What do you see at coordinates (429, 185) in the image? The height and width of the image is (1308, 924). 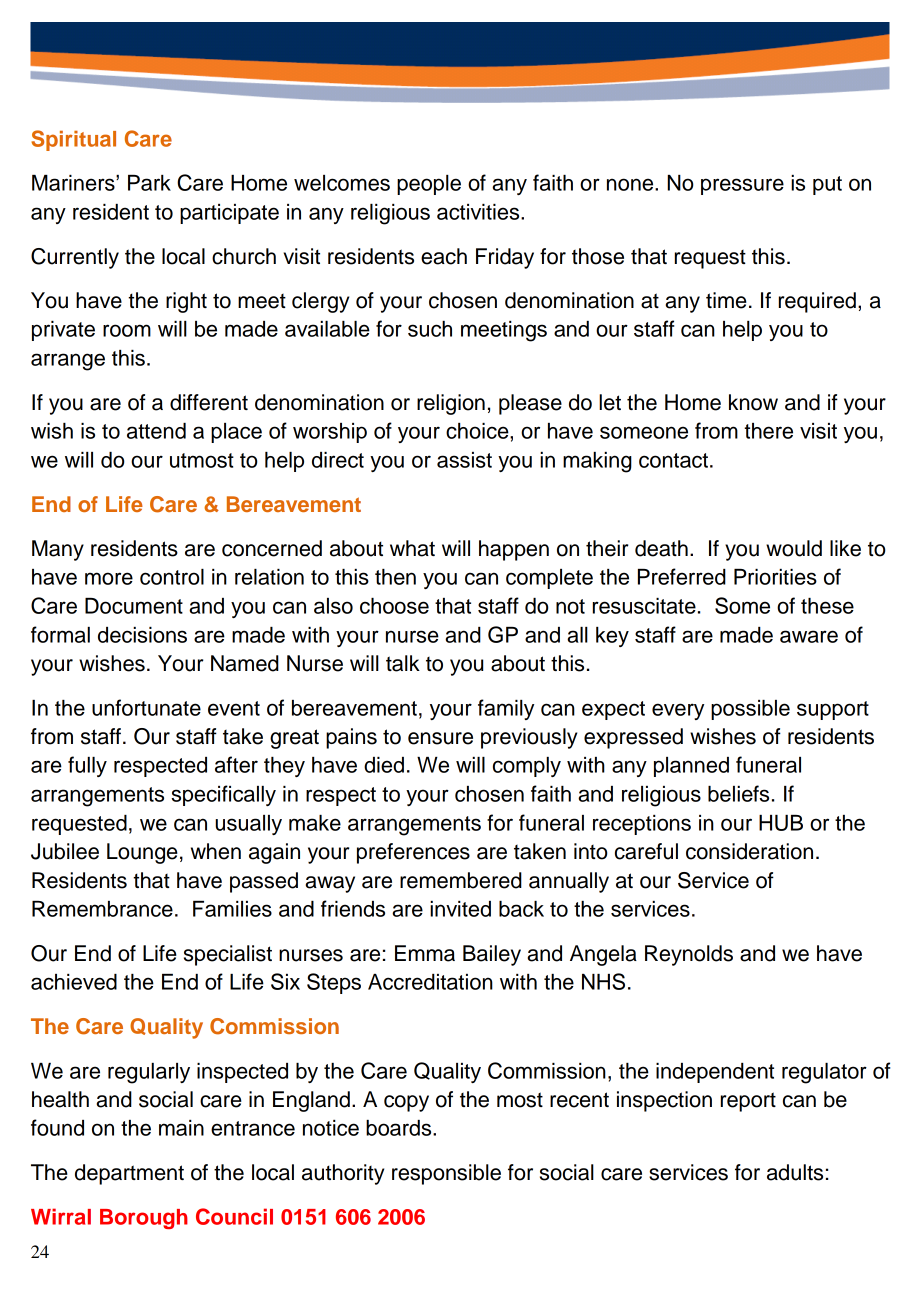 I see `people` at bounding box center [429, 185].
